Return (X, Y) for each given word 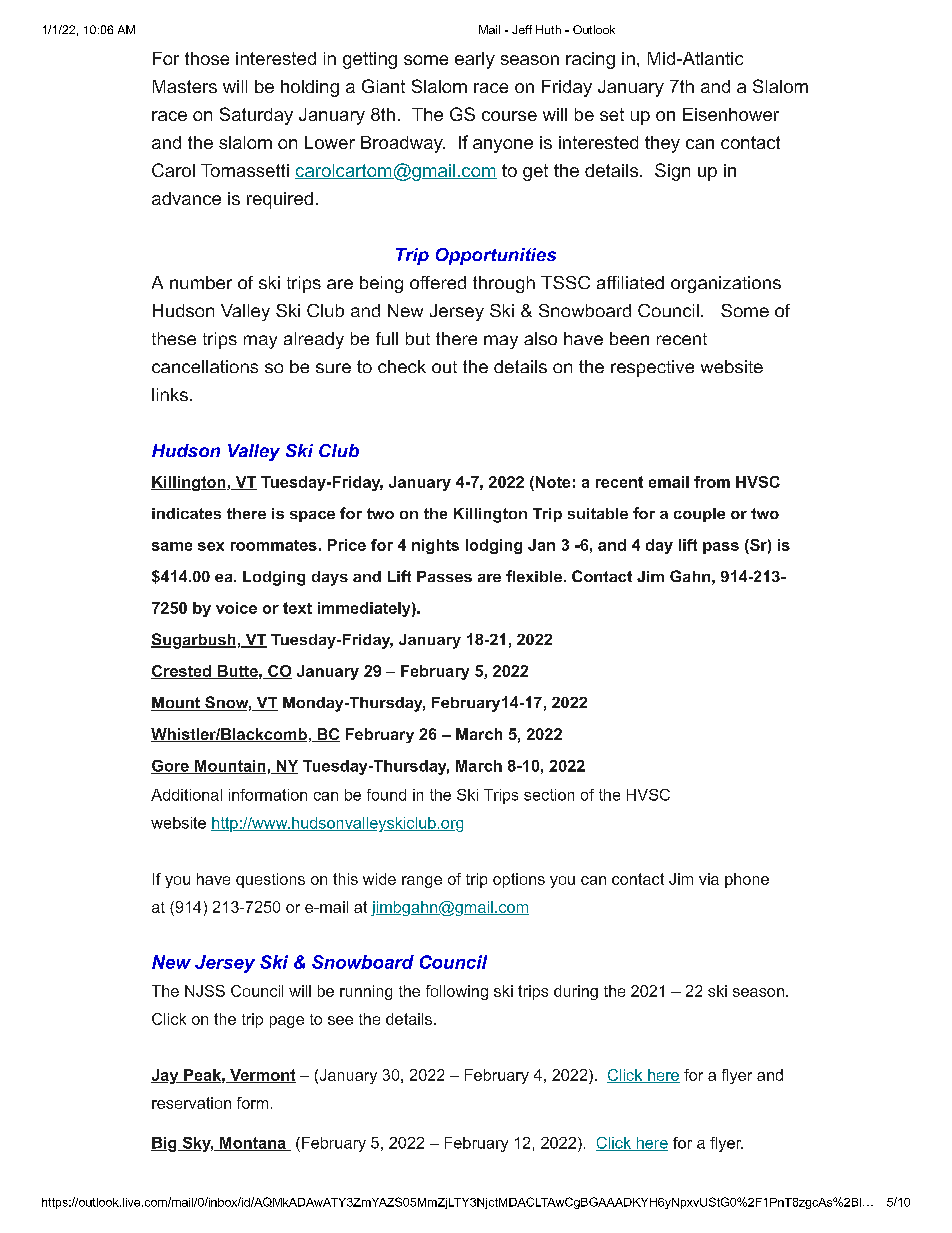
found (386, 795)
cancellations (205, 366)
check (402, 366)
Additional (186, 795)
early (475, 60)
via (709, 879)
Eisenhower (731, 114)
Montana (253, 1144)
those (207, 58)
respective (652, 368)
